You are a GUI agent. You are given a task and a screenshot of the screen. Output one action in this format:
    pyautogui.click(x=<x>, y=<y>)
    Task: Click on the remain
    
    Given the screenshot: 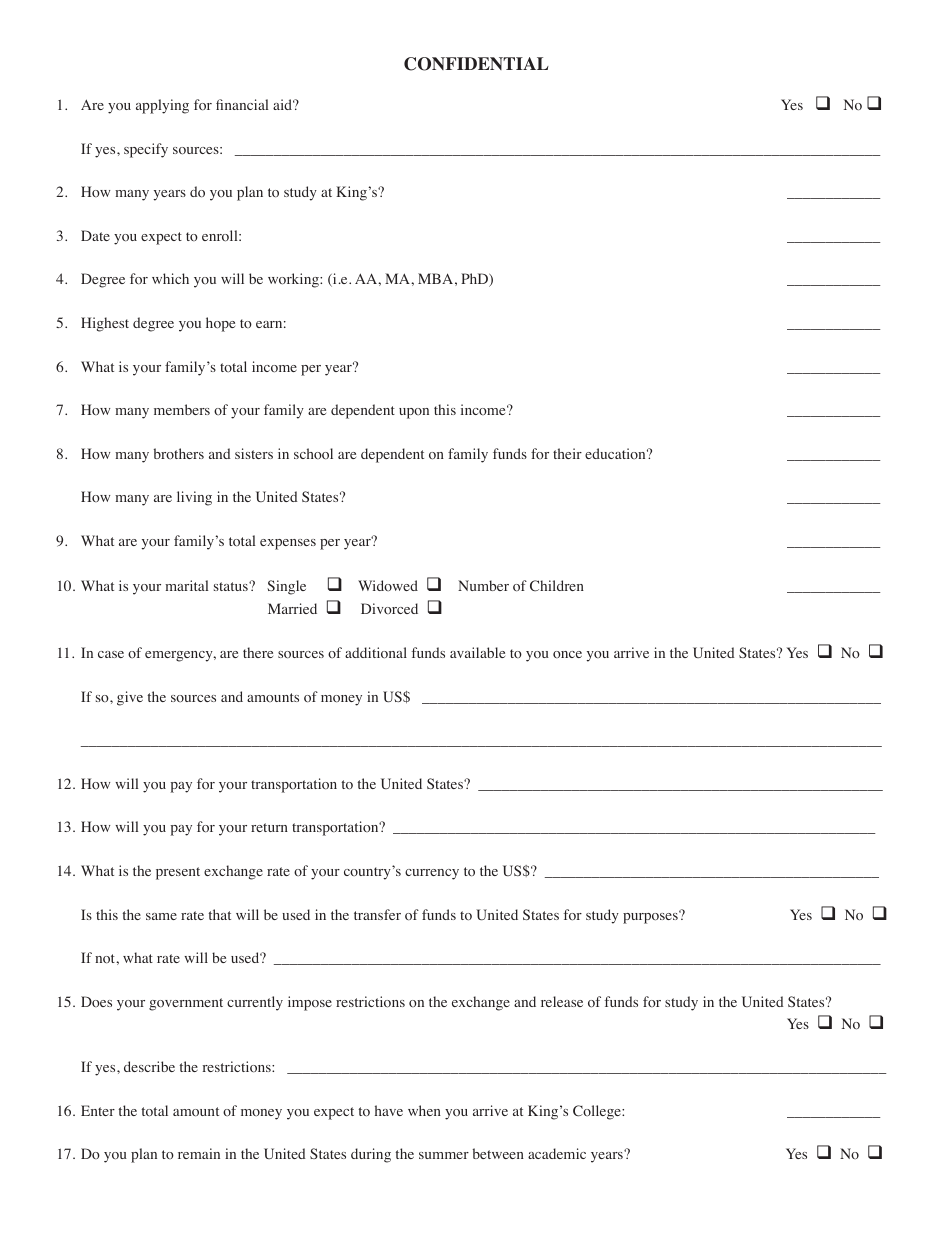 What is the action you would take?
    pyautogui.click(x=199, y=1153)
